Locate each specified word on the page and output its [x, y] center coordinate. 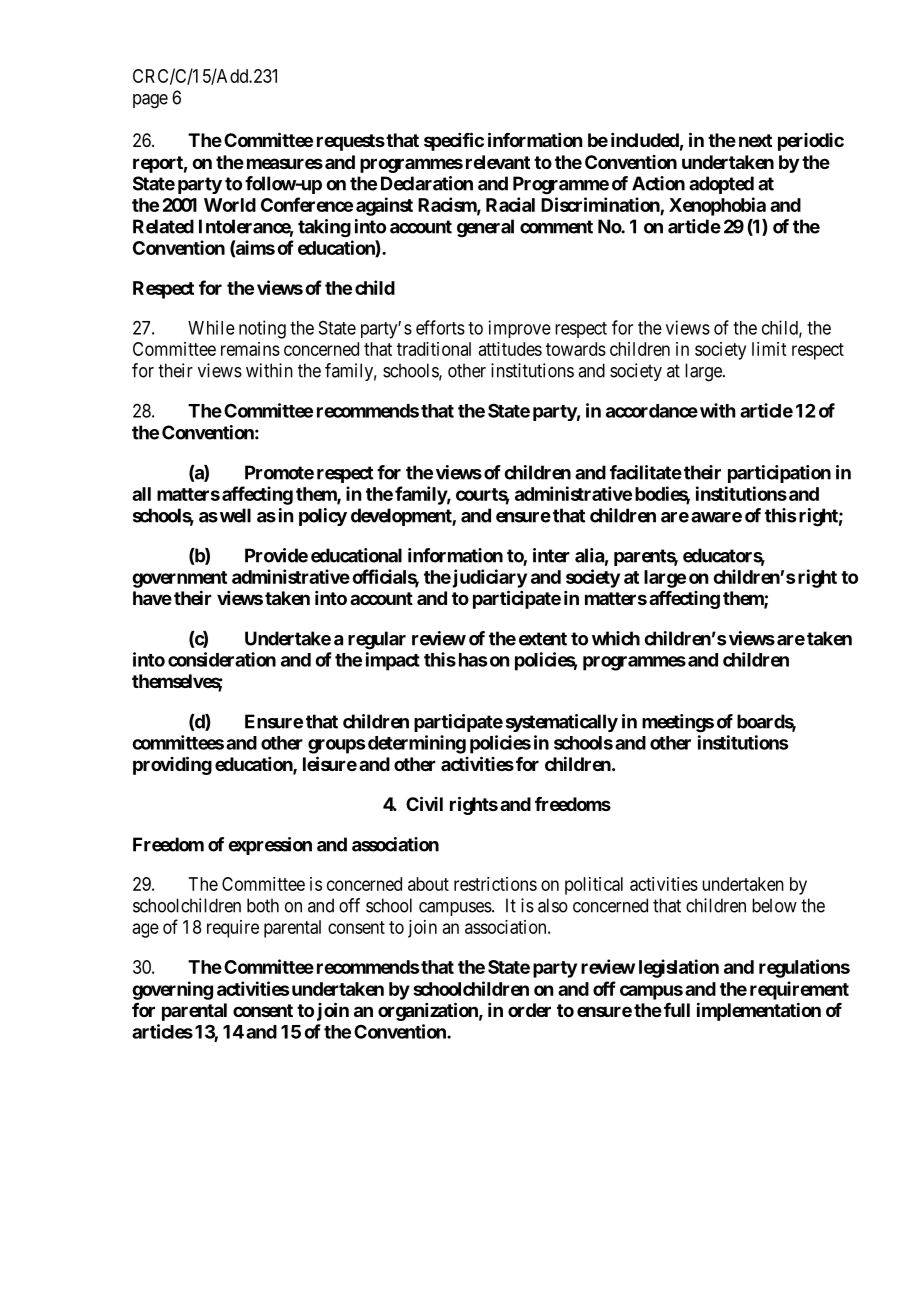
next [755, 140]
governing [172, 990]
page [150, 101]
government [179, 579]
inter [551, 555]
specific [454, 141]
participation [779, 474]
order [529, 1010]
